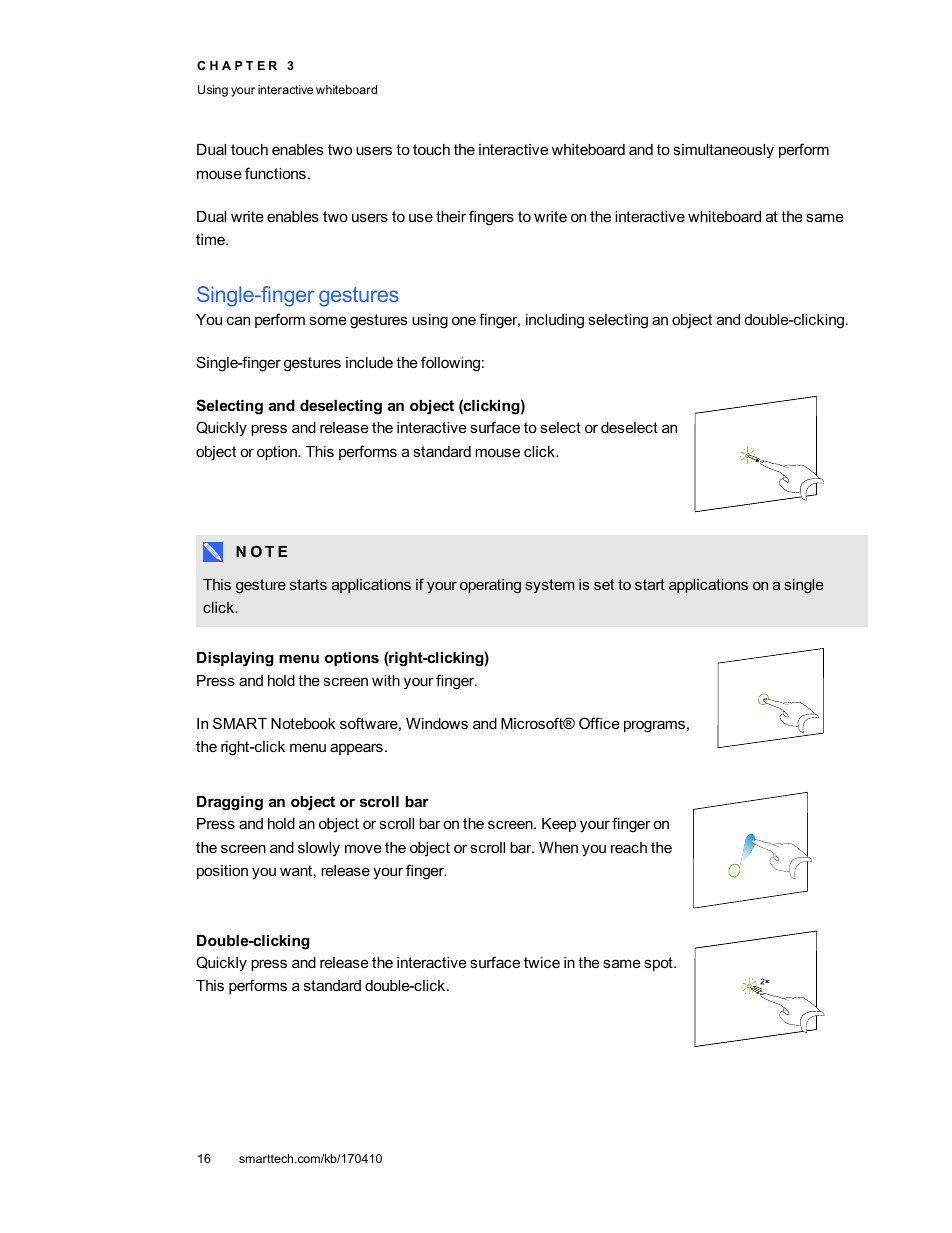  I want to click on simultaneously, so click(723, 151).
